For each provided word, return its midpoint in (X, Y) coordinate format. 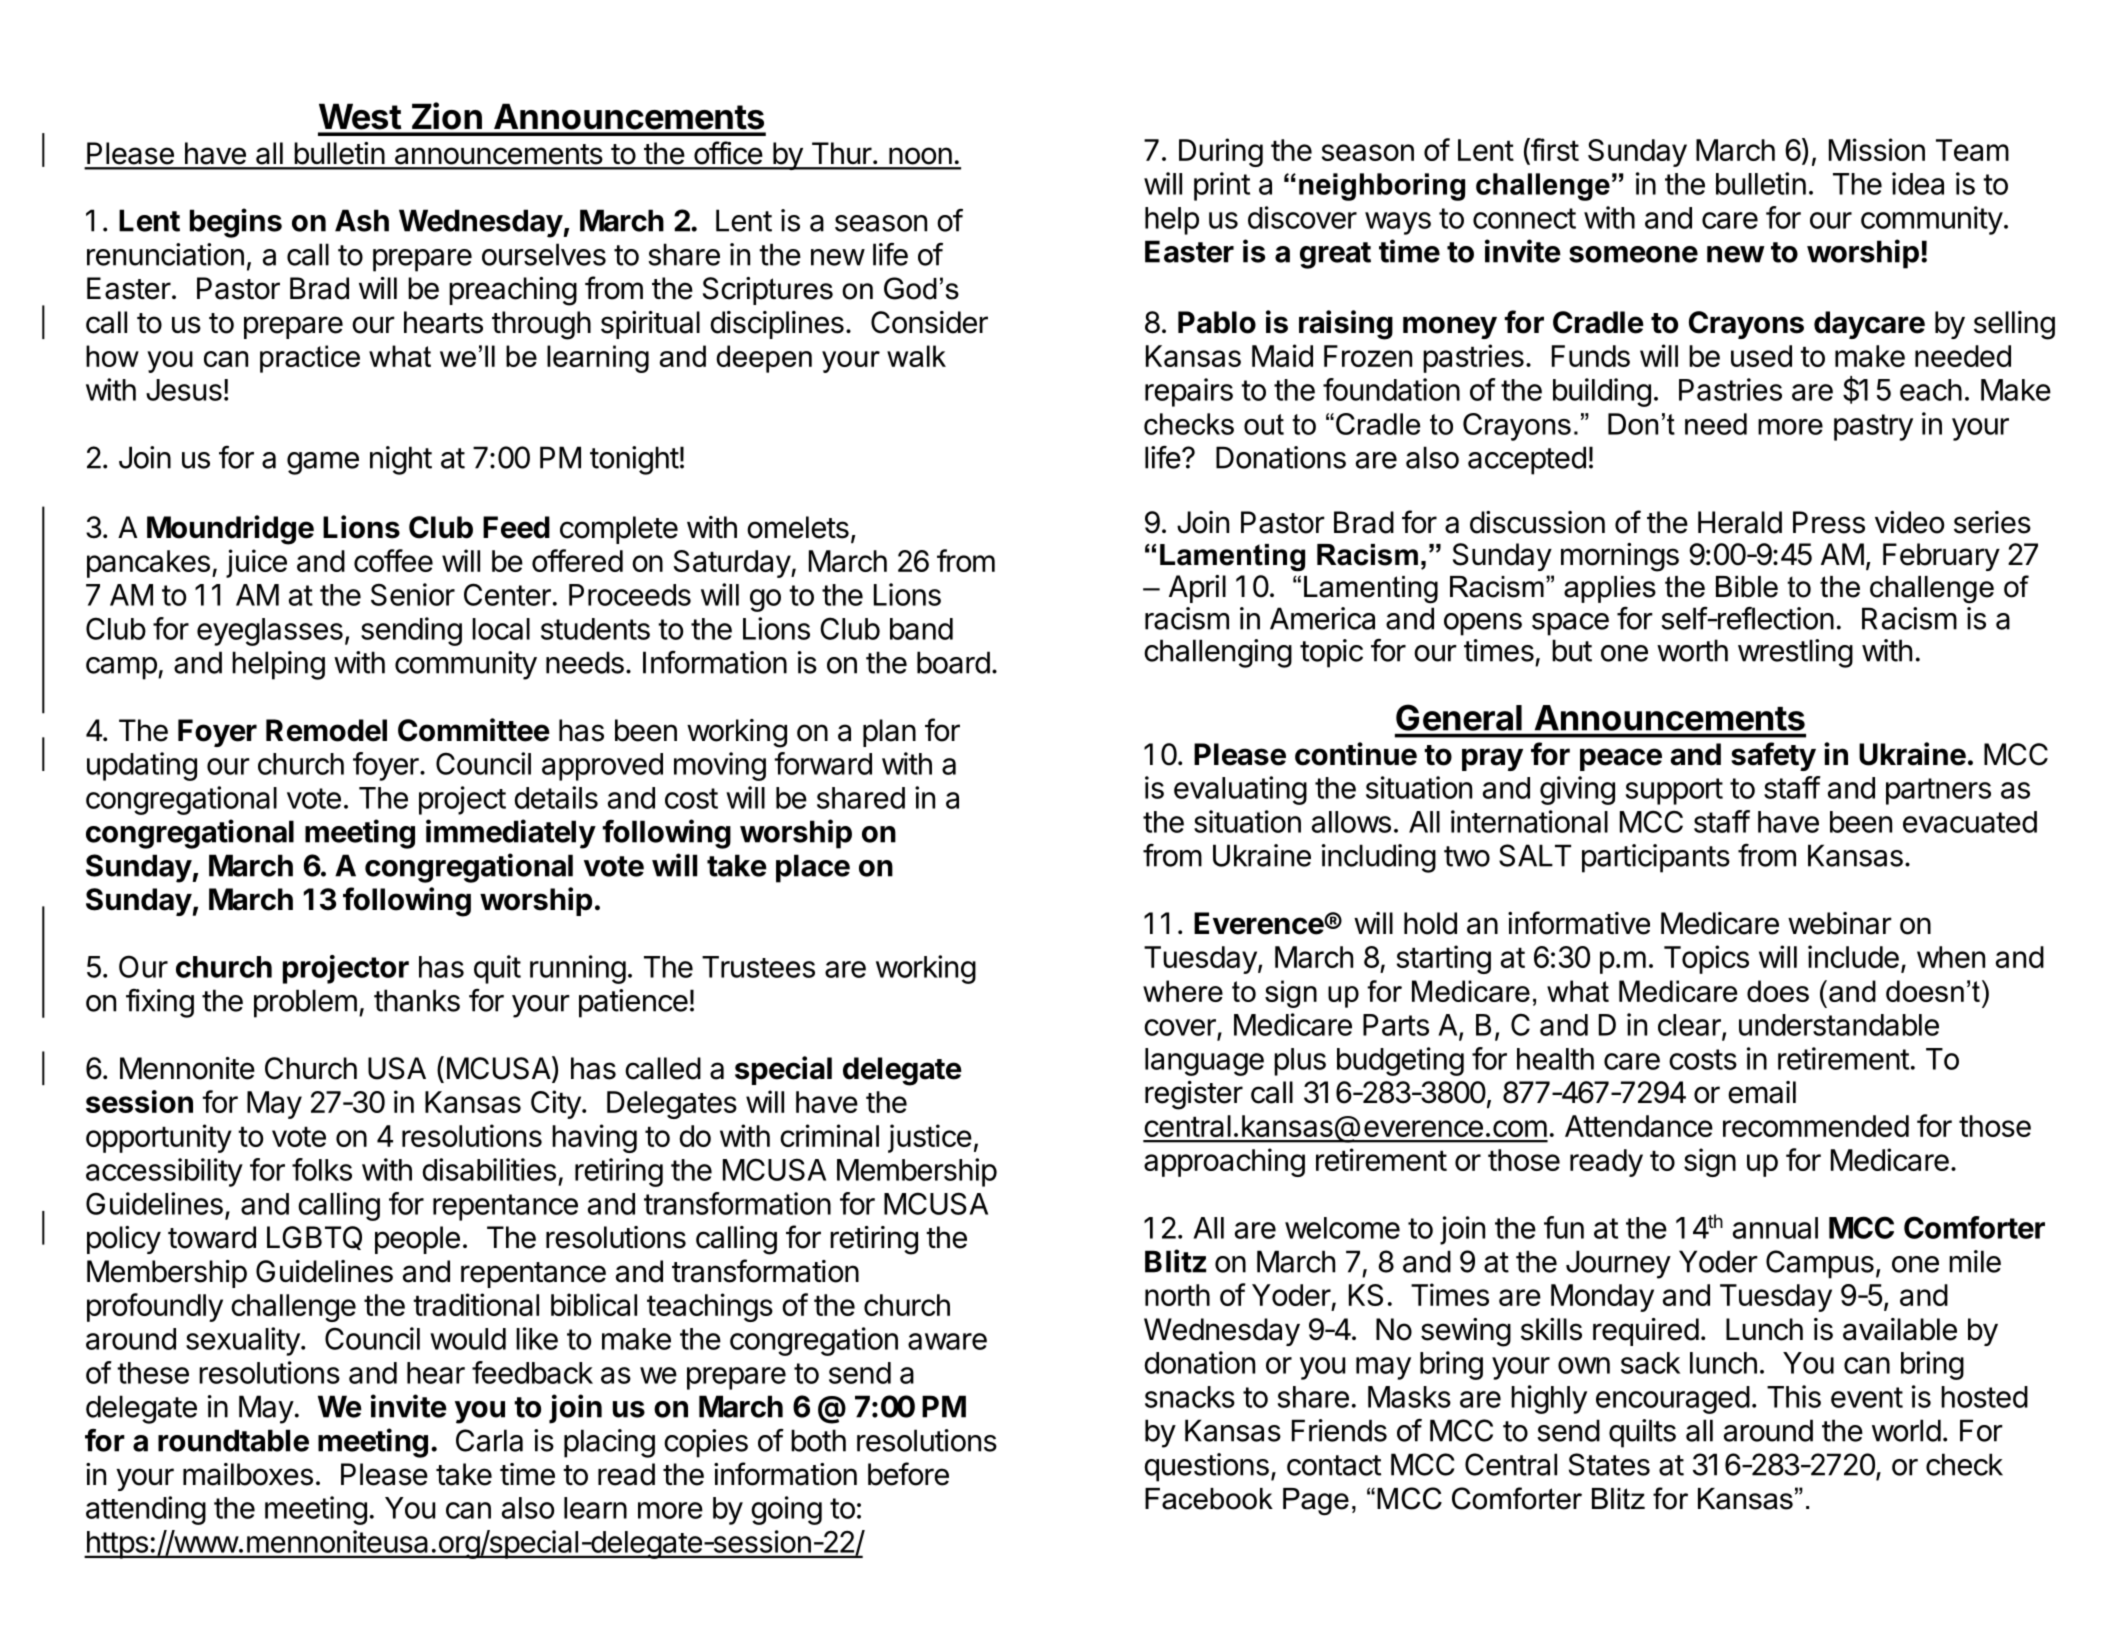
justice (930, 1138)
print (1222, 186)
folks (322, 1169)
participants (1656, 858)
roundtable (233, 1440)
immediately (511, 834)
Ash (362, 220)
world (1906, 1430)
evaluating (1240, 790)
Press (1829, 522)
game (323, 463)
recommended (1816, 1126)
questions (1206, 1467)
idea (1918, 183)
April (1197, 589)
